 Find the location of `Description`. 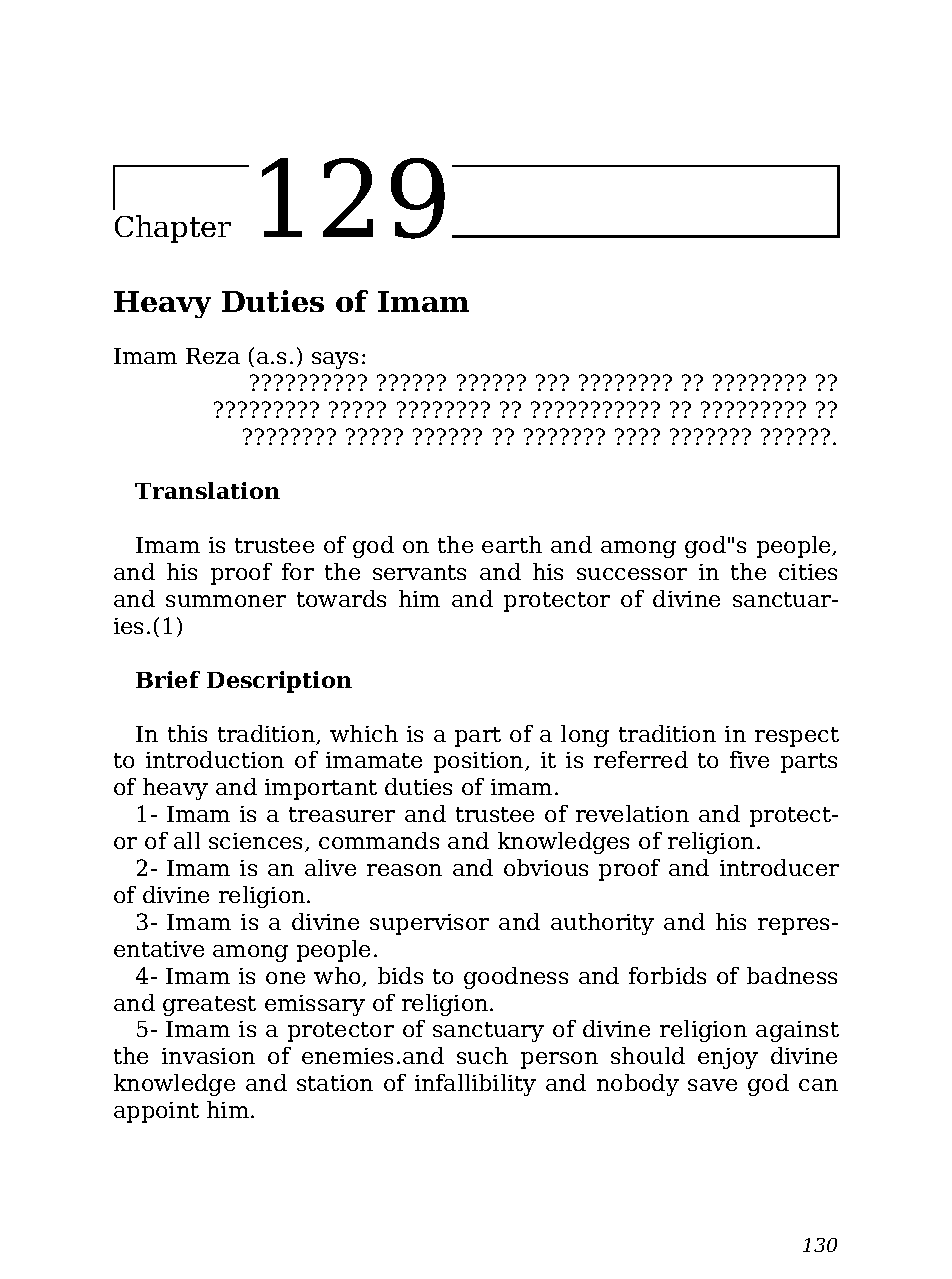

Description is located at coordinates (279, 682).
